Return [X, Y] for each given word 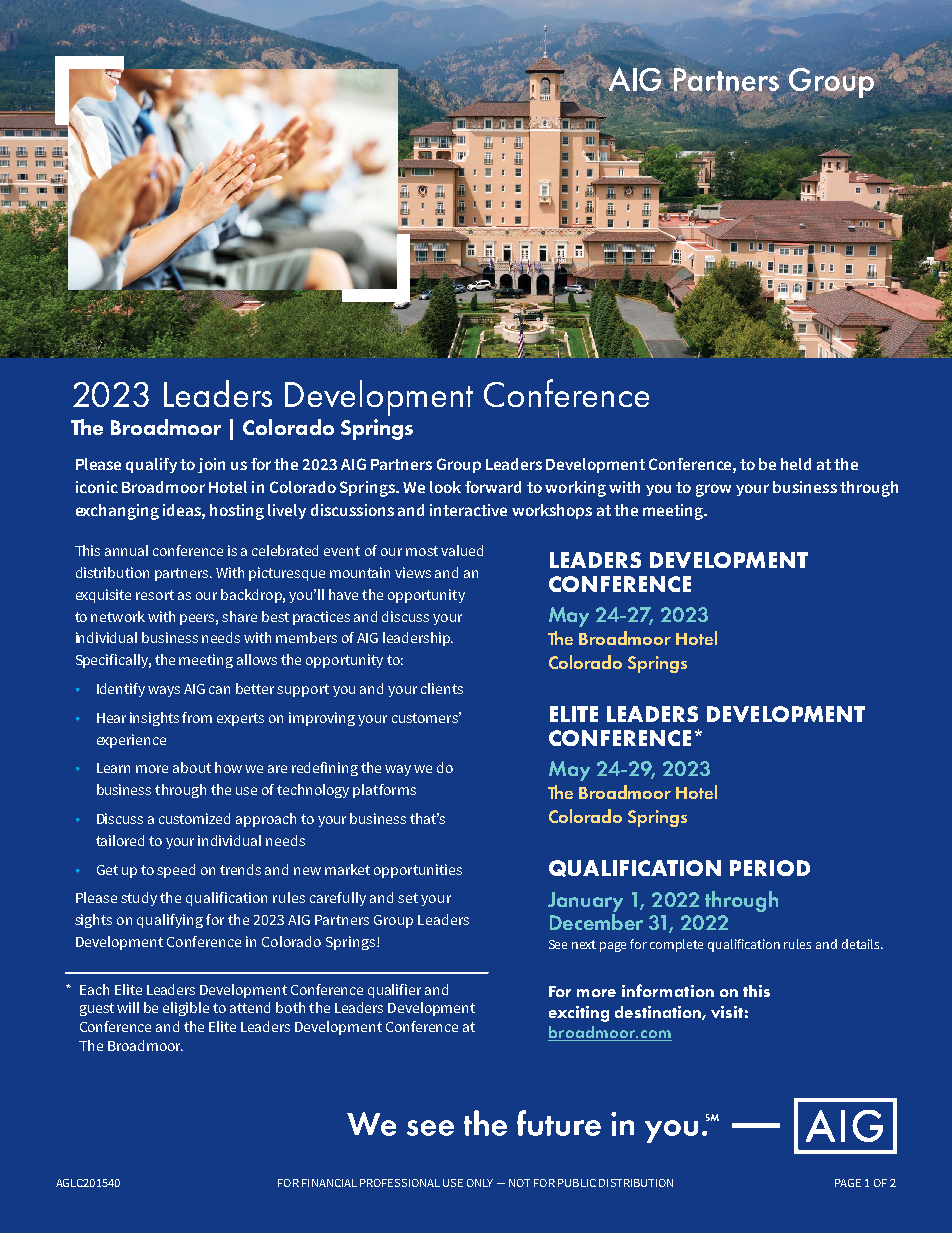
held [796, 464]
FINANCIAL [329, 1183]
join [211, 465]
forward [493, 487]
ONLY [480, 1183]
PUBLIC [577, 1183]
